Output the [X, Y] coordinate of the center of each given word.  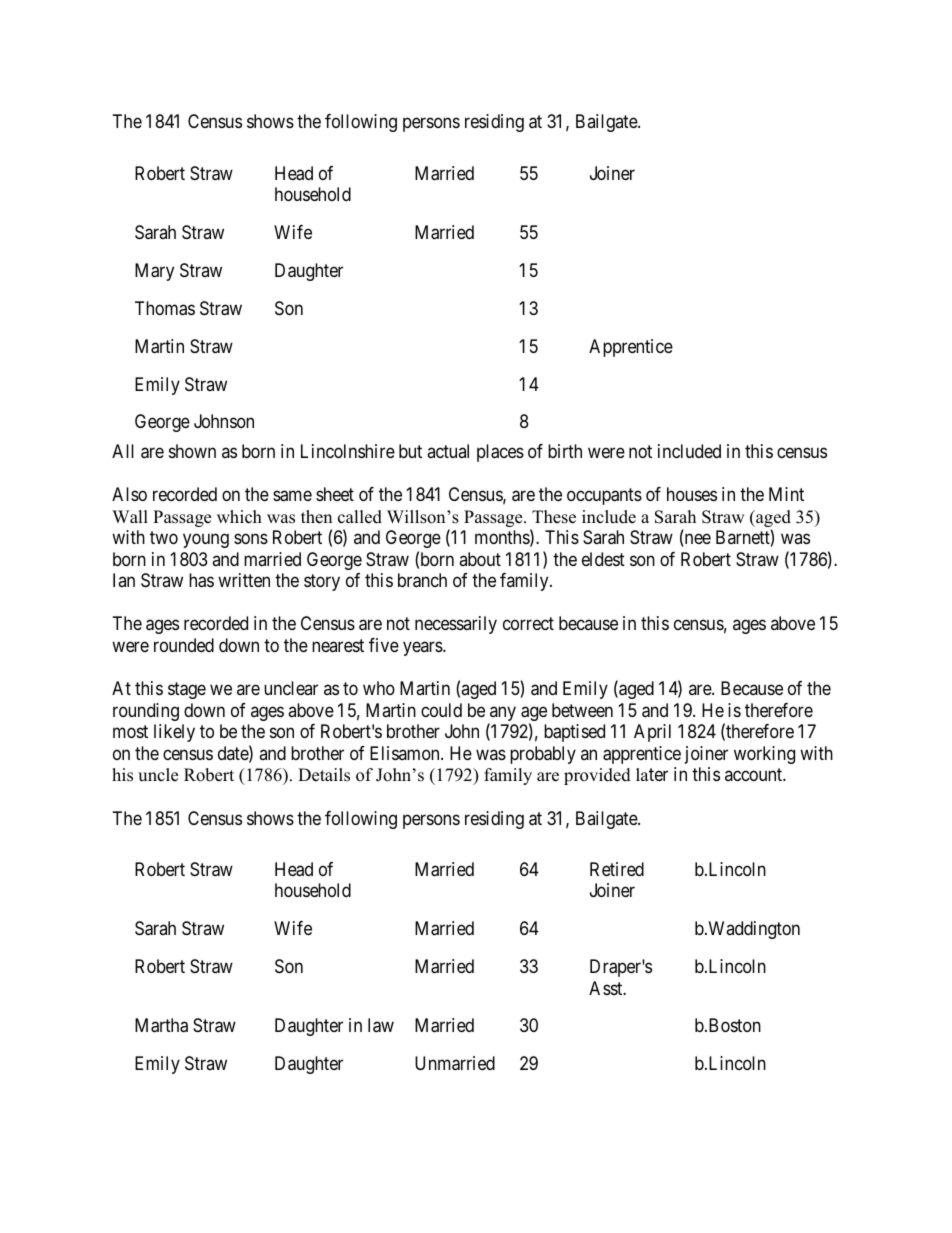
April [652, 733]
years [423, 648]
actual [448, 451]
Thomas [165, 308]
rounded [184, 645]
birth [565, 451]
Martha [161, 1025]
